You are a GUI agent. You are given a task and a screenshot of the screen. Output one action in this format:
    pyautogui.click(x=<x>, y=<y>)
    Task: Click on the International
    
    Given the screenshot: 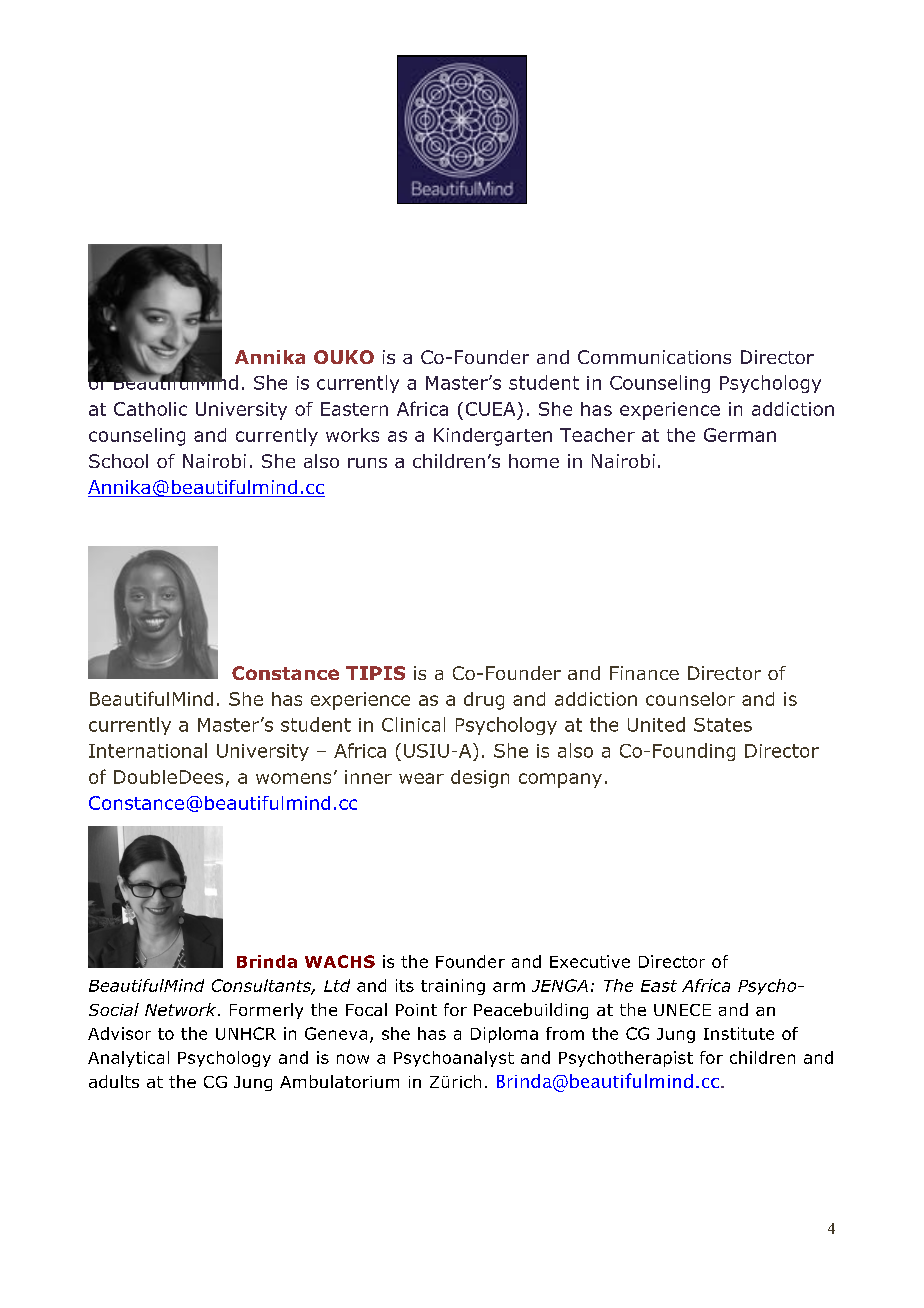 What is the action you would take?
    pyautogui.click(x=148, y=750)
